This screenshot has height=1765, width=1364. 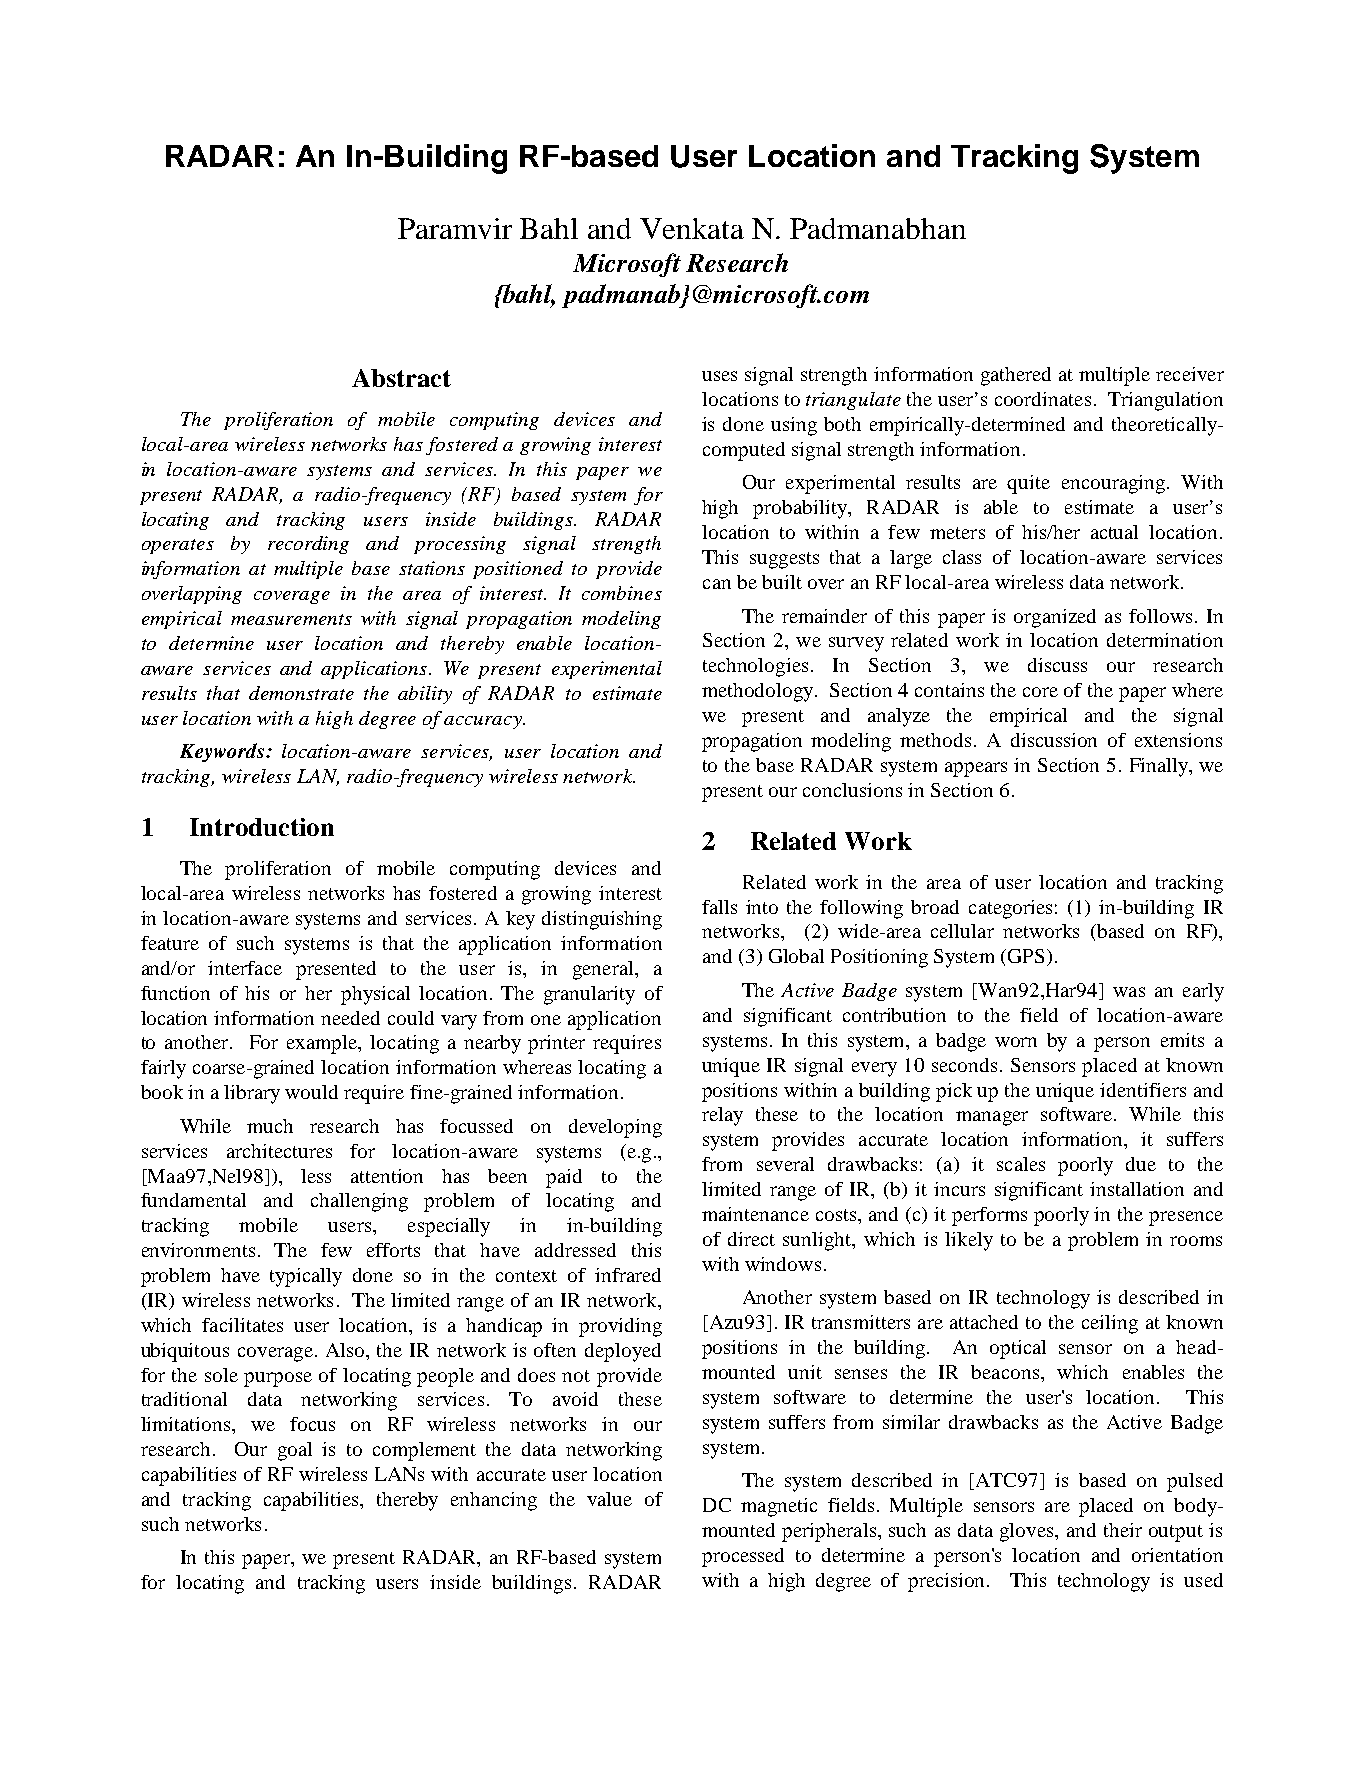 I want to click on processed, so click(x=743, y=1557).
